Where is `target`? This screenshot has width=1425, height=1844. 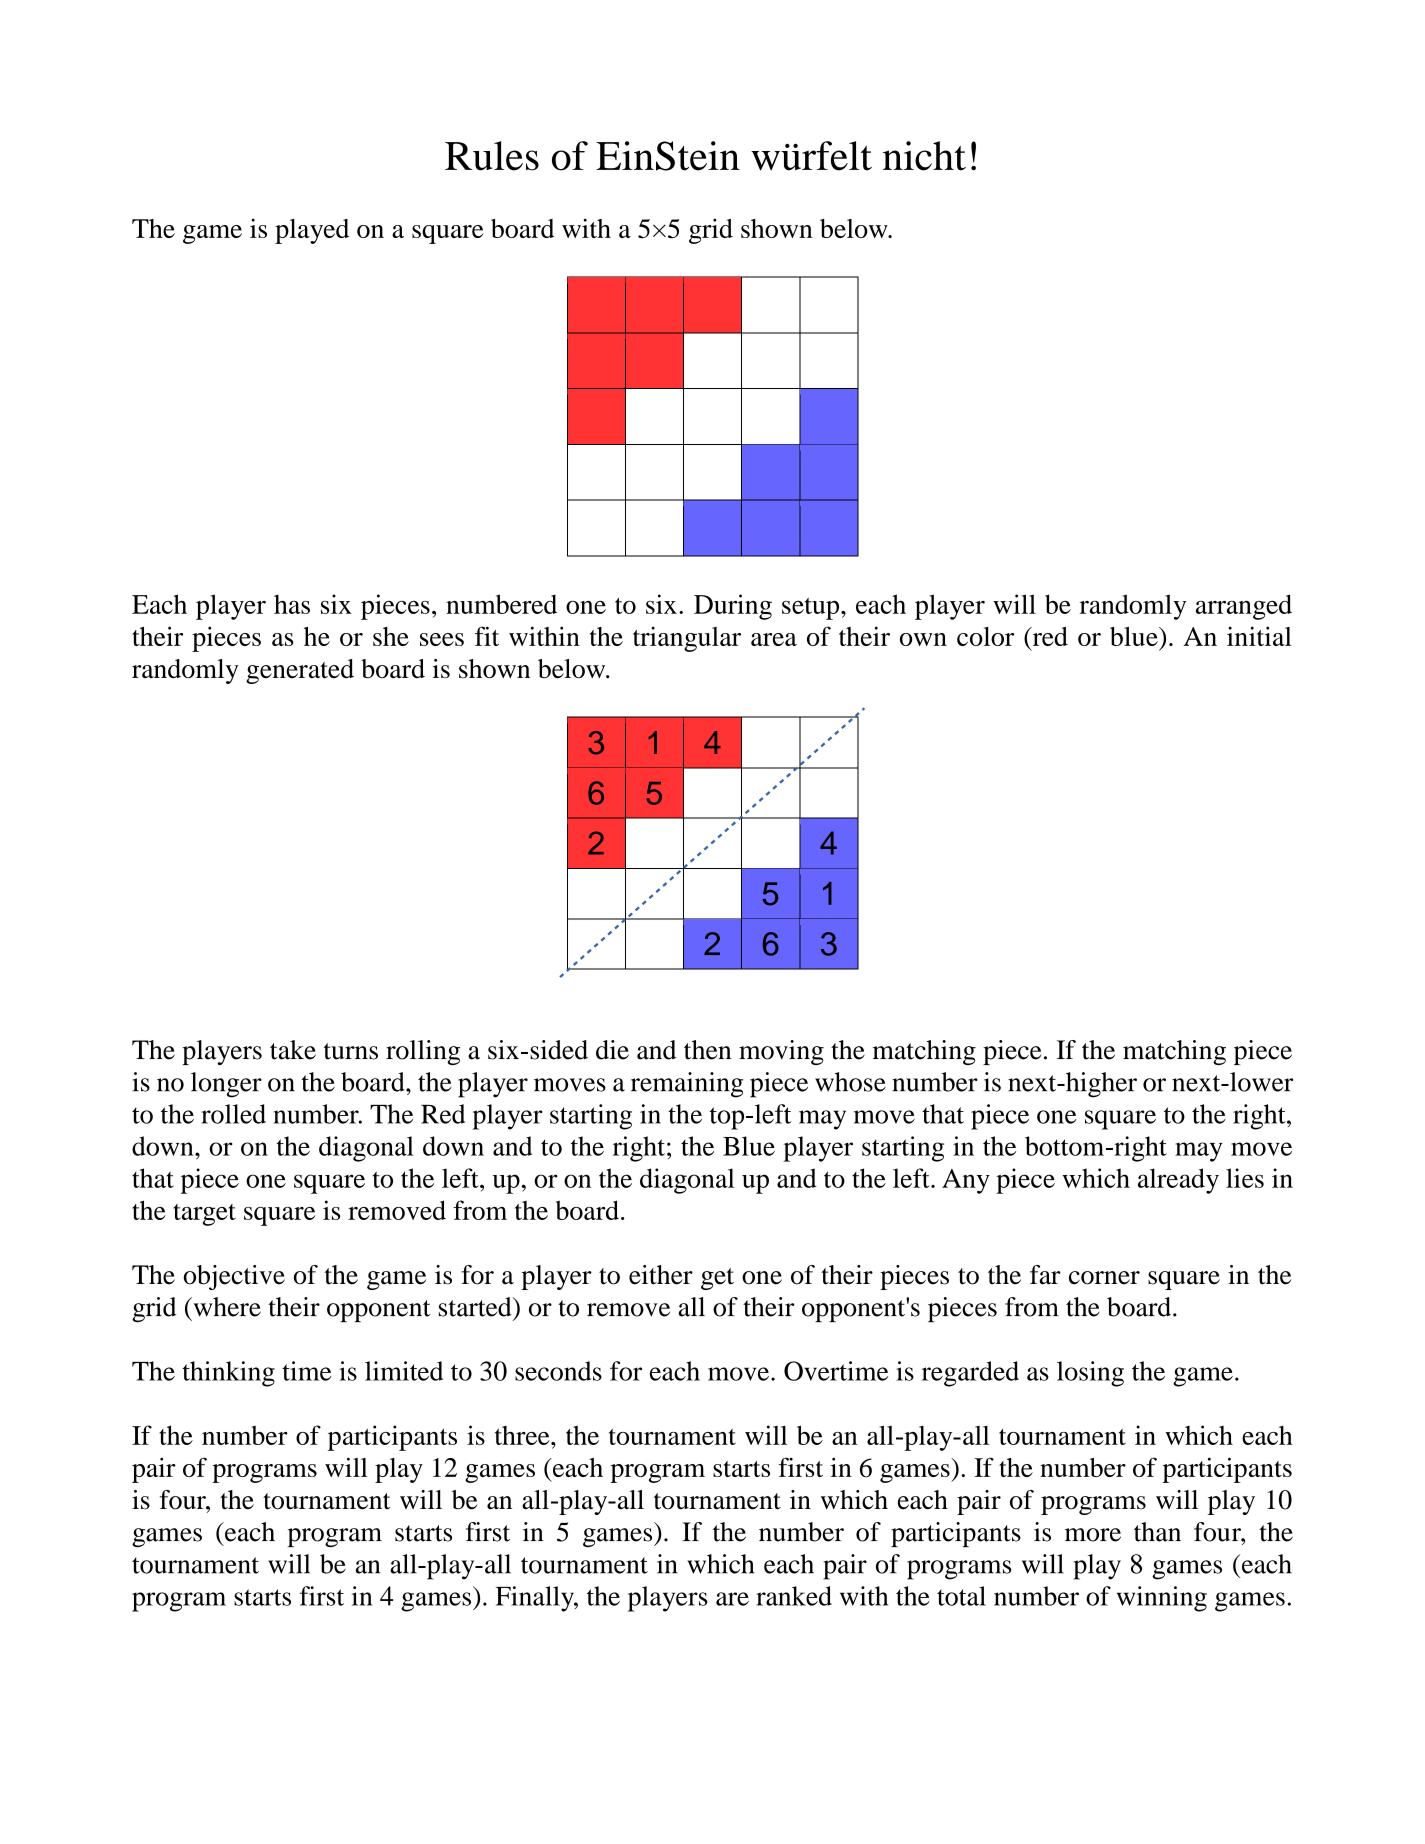
target is located at coordinates (205, 1215).
